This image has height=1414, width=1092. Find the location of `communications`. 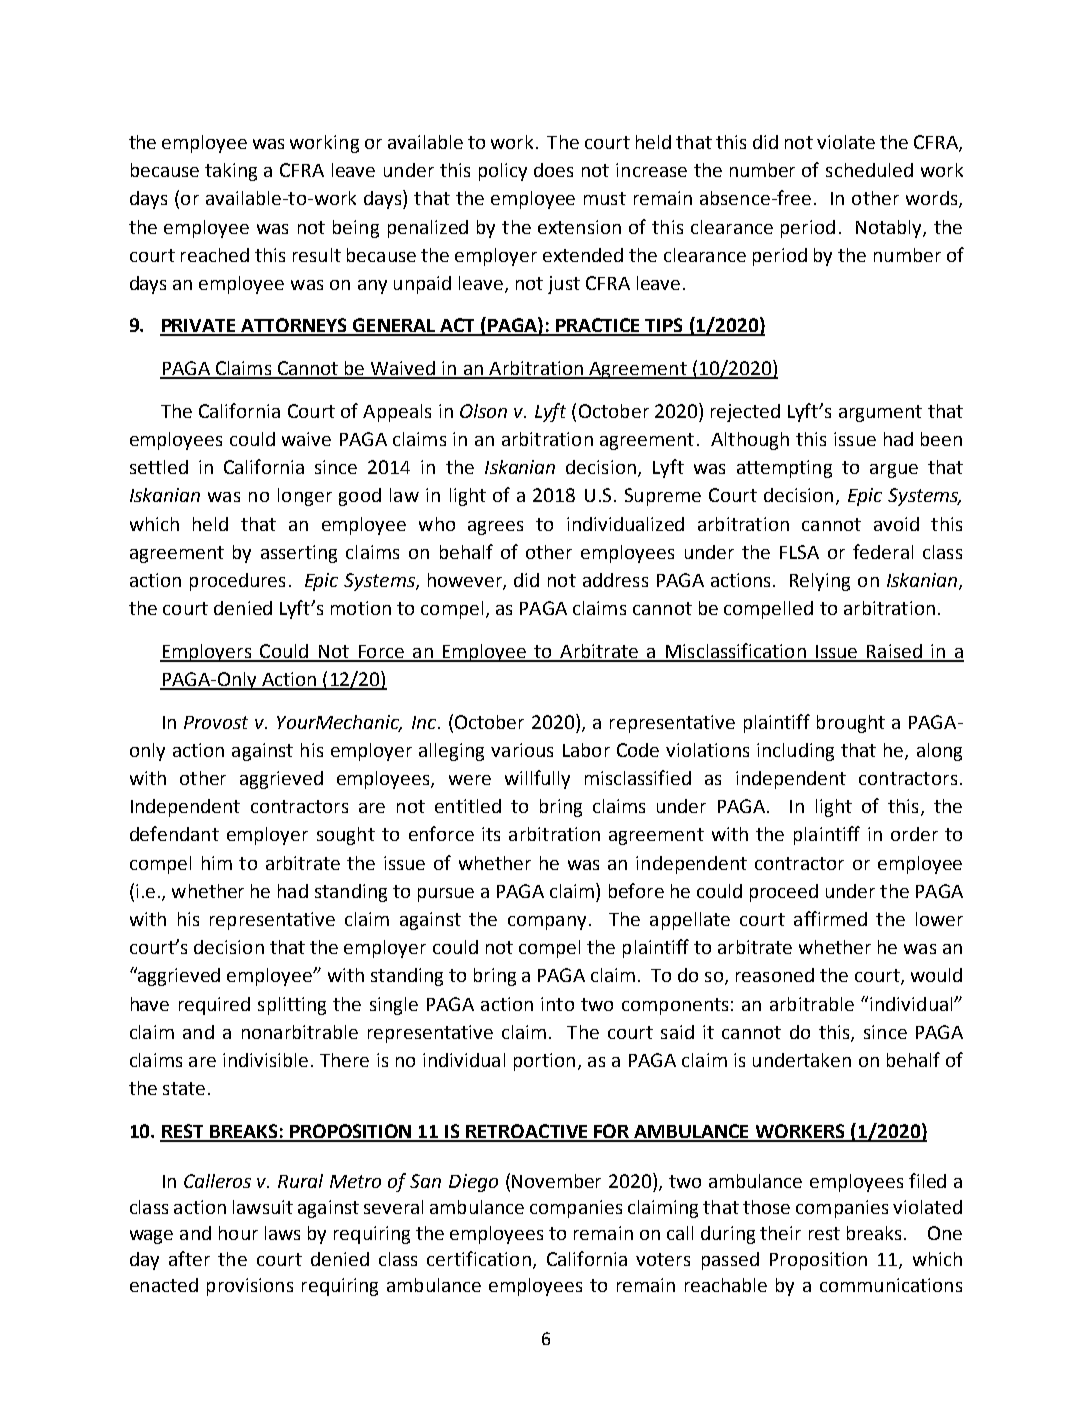

communications is located at coordinates (891, 1285).
